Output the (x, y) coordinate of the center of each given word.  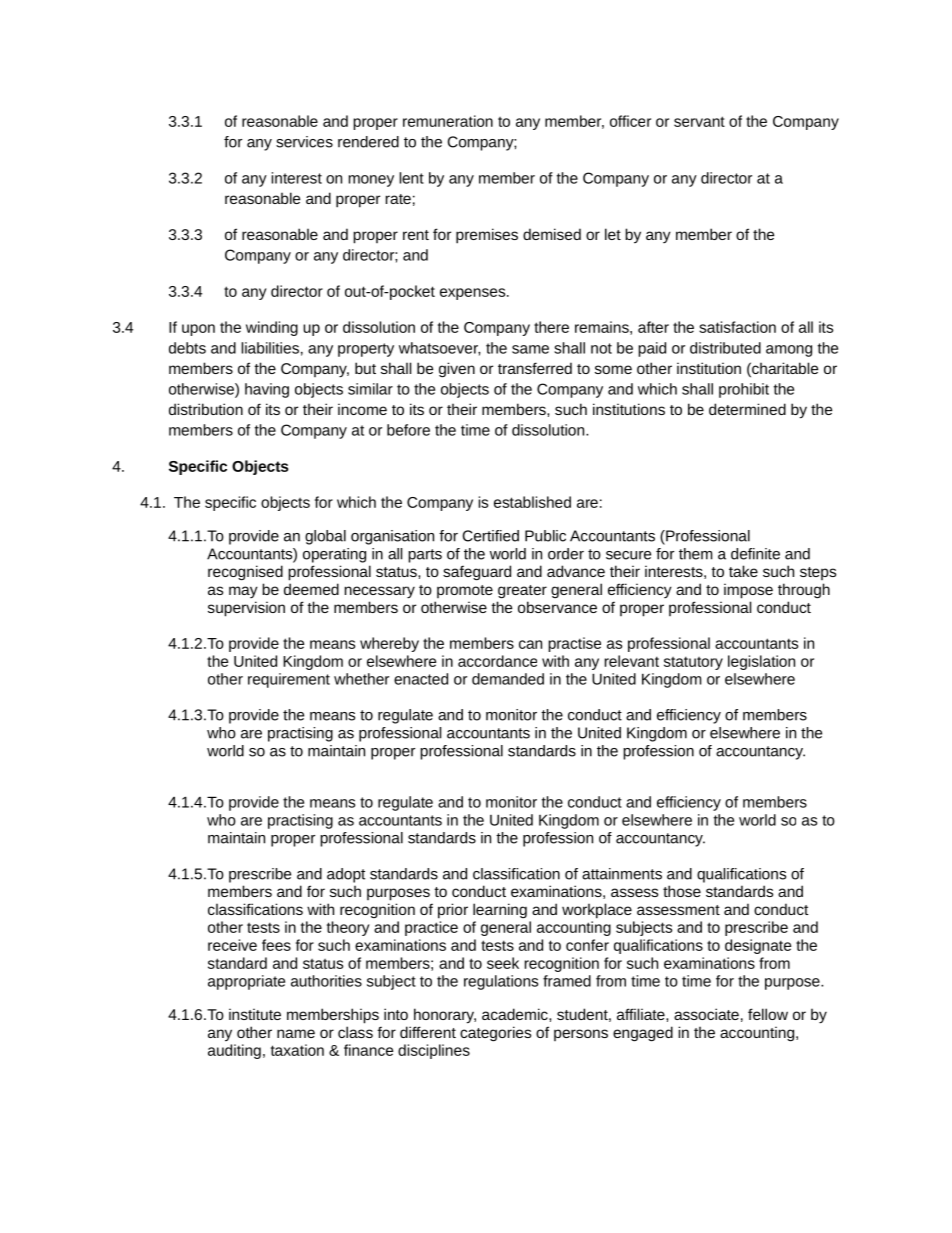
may (243, 592)
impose (748, 591)
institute (255, 1014)
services (304, 142)
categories (495, 1034)
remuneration (448, 121)
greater (522, 592)
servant (699, 121)
